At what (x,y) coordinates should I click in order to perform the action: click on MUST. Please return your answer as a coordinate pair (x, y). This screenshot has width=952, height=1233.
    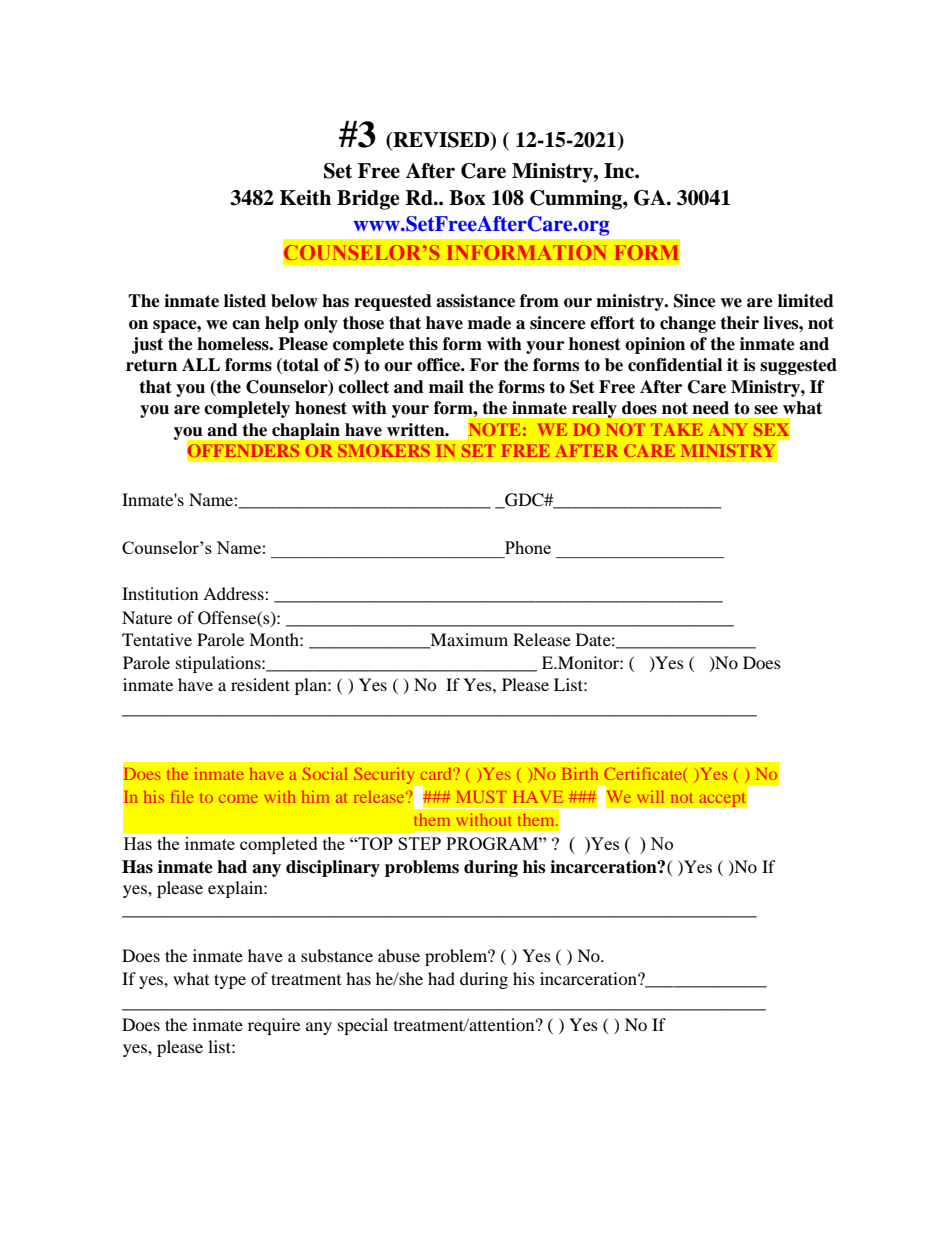
    Looking at the image, I should click on (481, 796).
